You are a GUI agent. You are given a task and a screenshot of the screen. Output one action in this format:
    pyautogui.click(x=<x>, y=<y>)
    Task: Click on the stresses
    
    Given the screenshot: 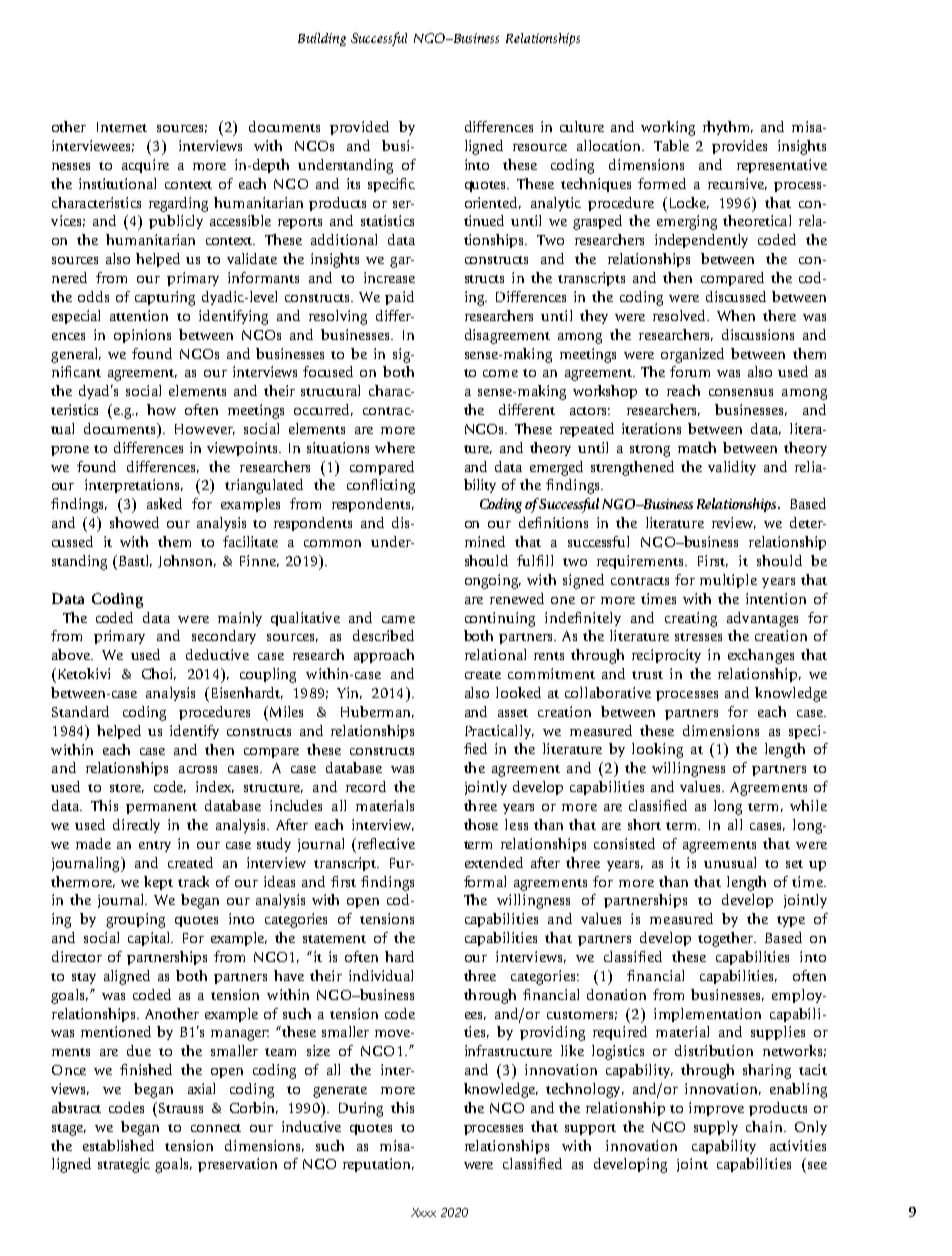 What is the action you would take?
    pyautogui.click(x=698, y=637)
